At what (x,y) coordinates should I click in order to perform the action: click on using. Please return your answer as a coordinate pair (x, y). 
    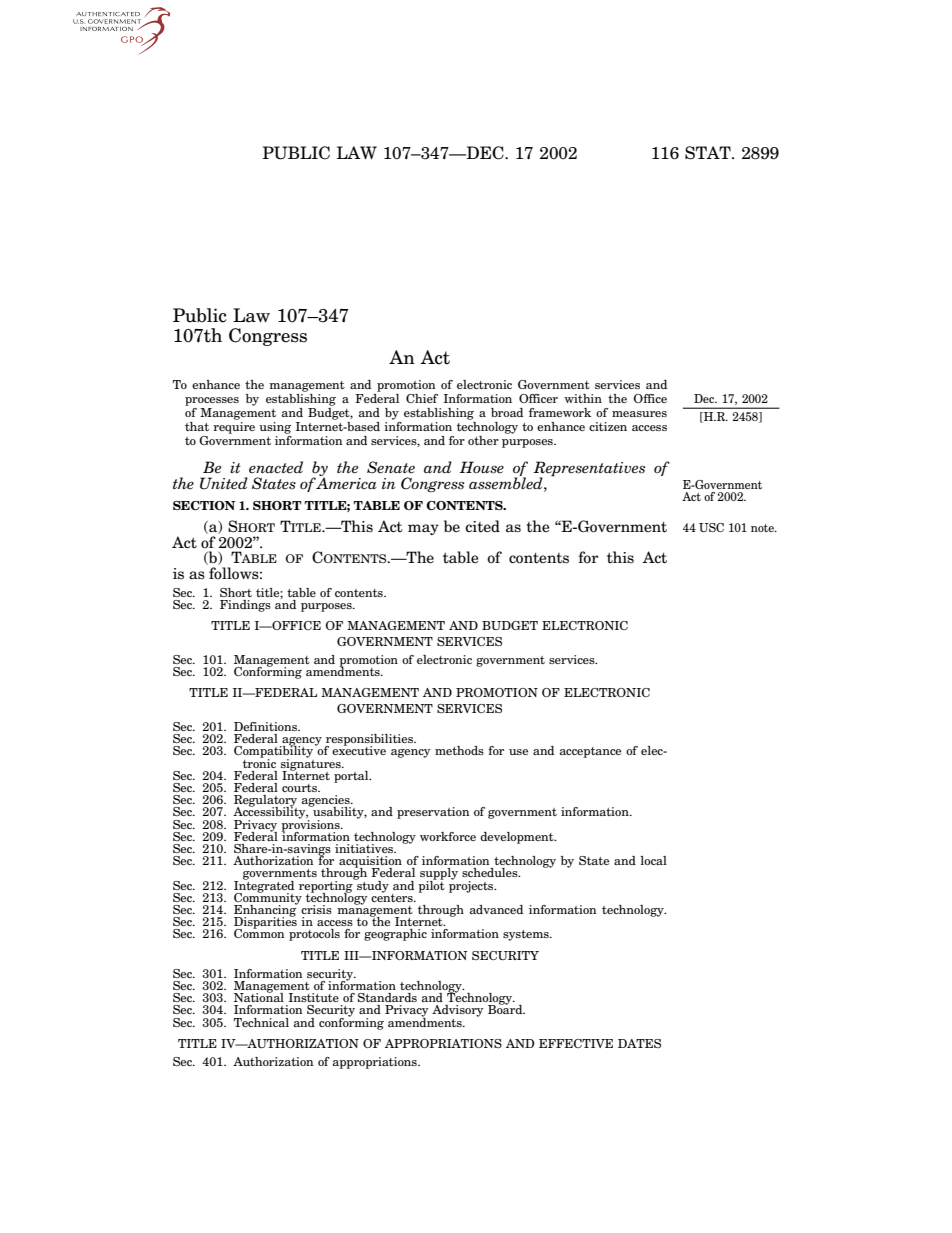
    Looking at the image, I should click on (275, 428).
